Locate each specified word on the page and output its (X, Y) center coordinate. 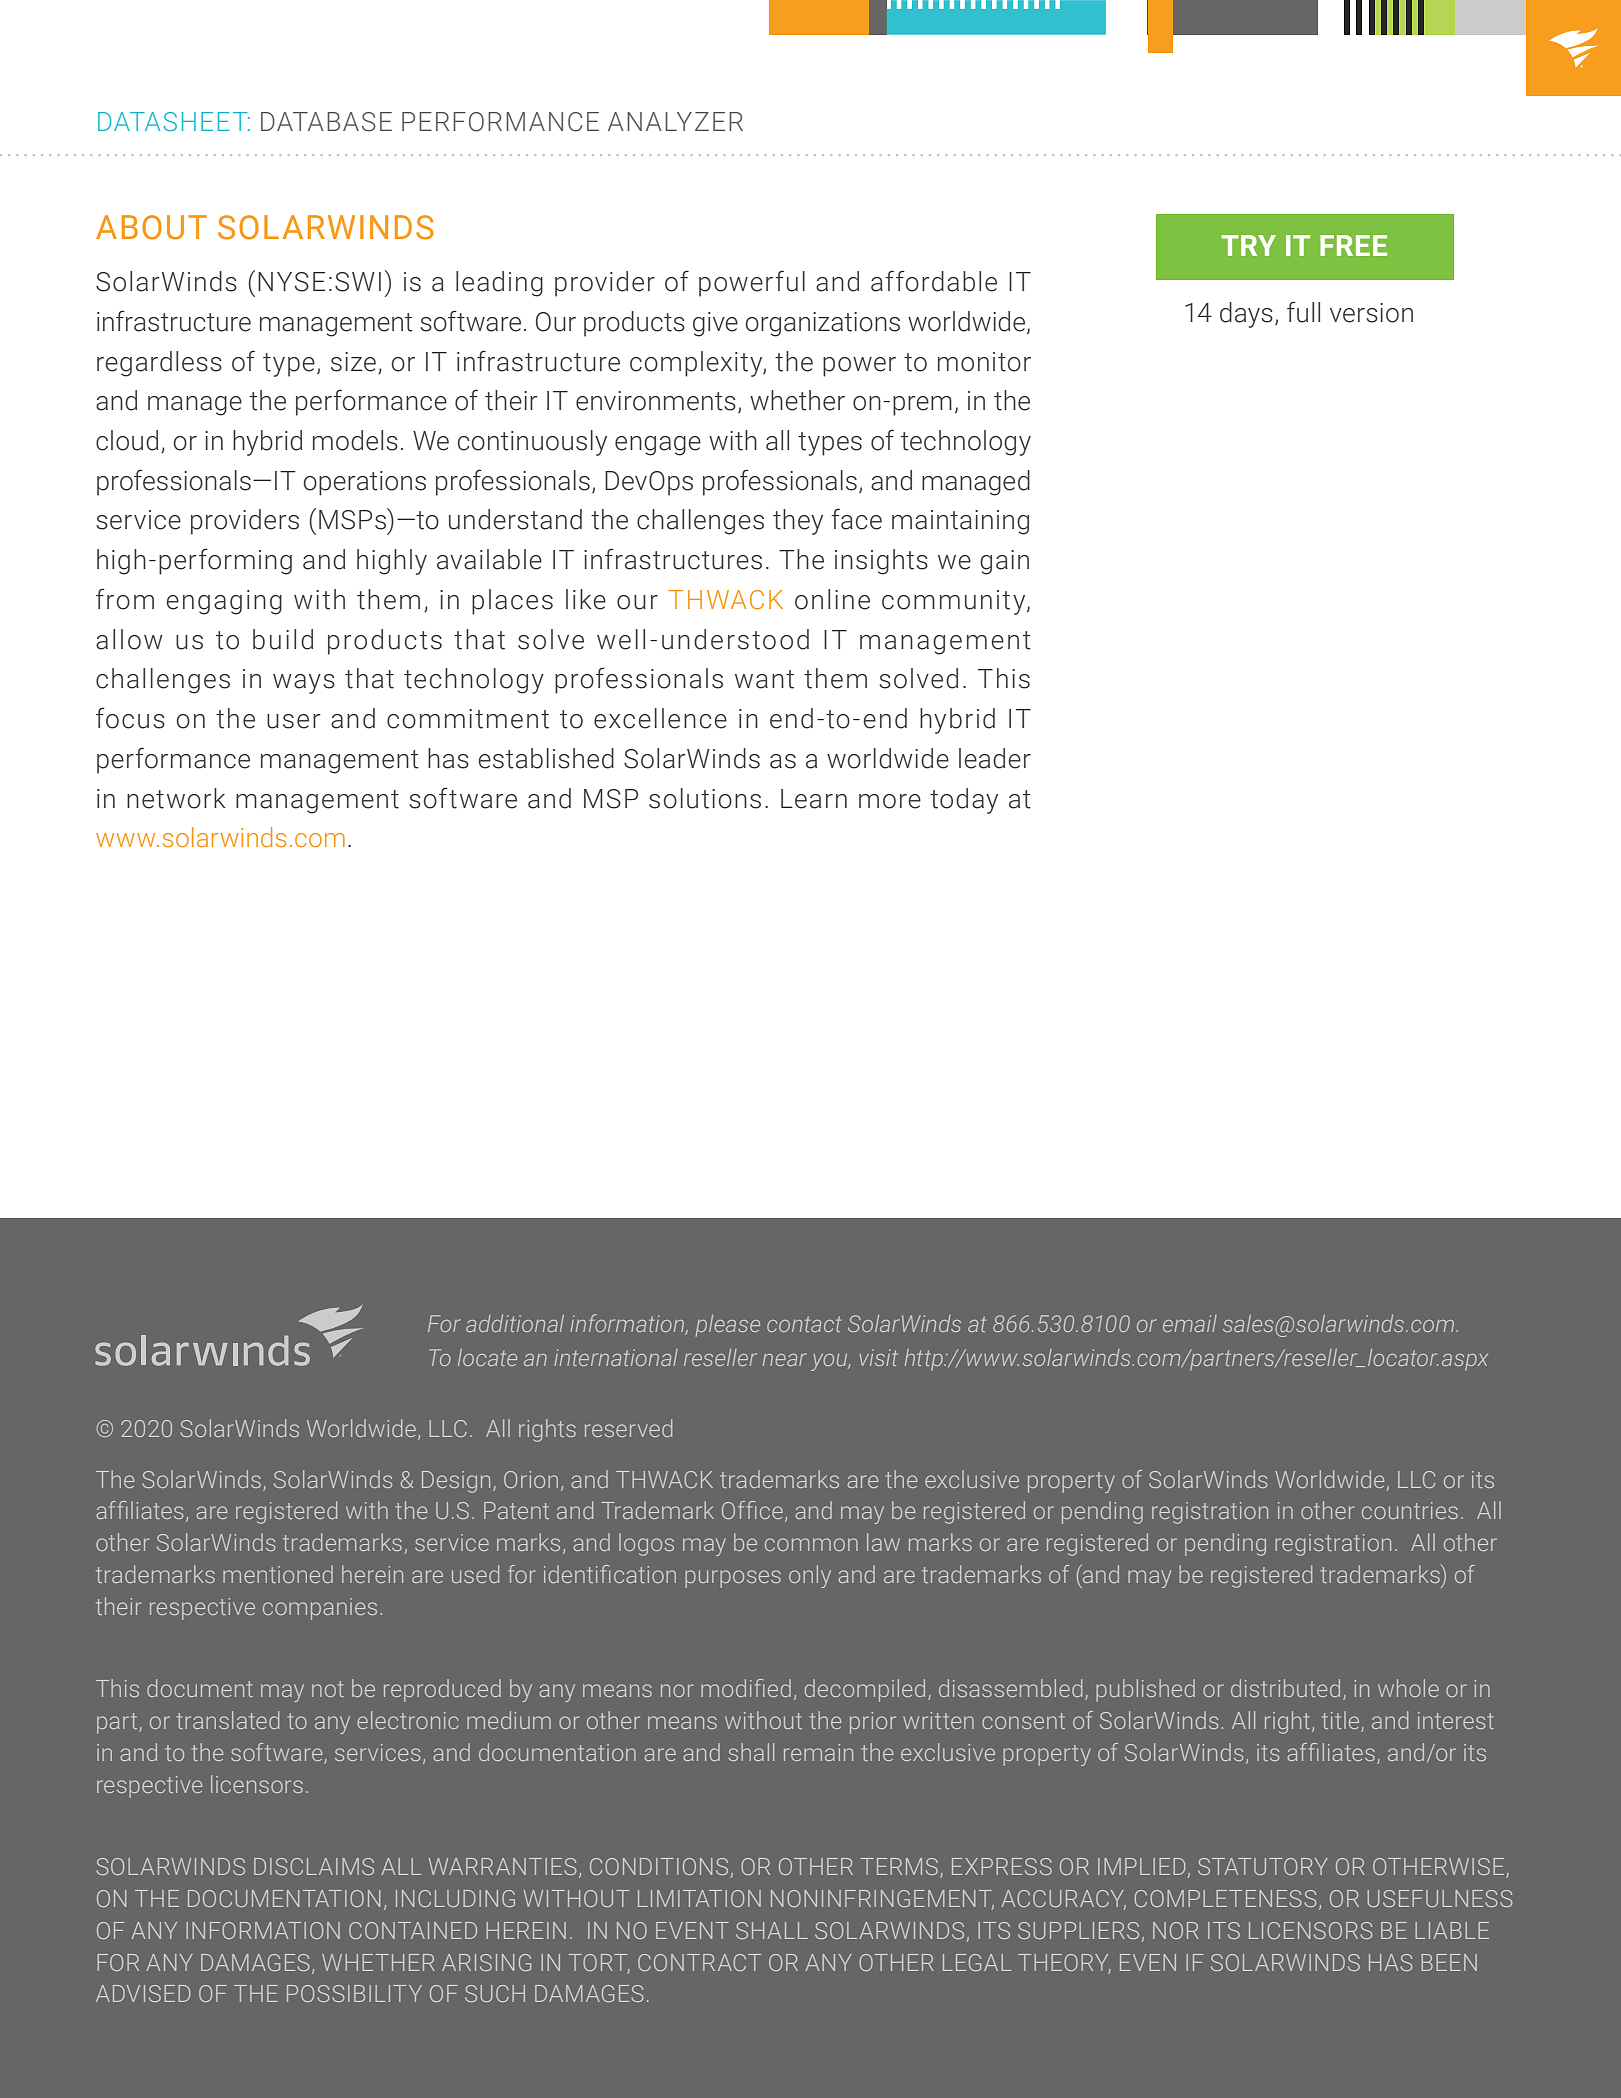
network (176, 798)
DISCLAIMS (314, 1866)
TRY (1248, 245)
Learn (814, 799)
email (1190, 1323)
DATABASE (326, 122)
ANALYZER (675, 121)
